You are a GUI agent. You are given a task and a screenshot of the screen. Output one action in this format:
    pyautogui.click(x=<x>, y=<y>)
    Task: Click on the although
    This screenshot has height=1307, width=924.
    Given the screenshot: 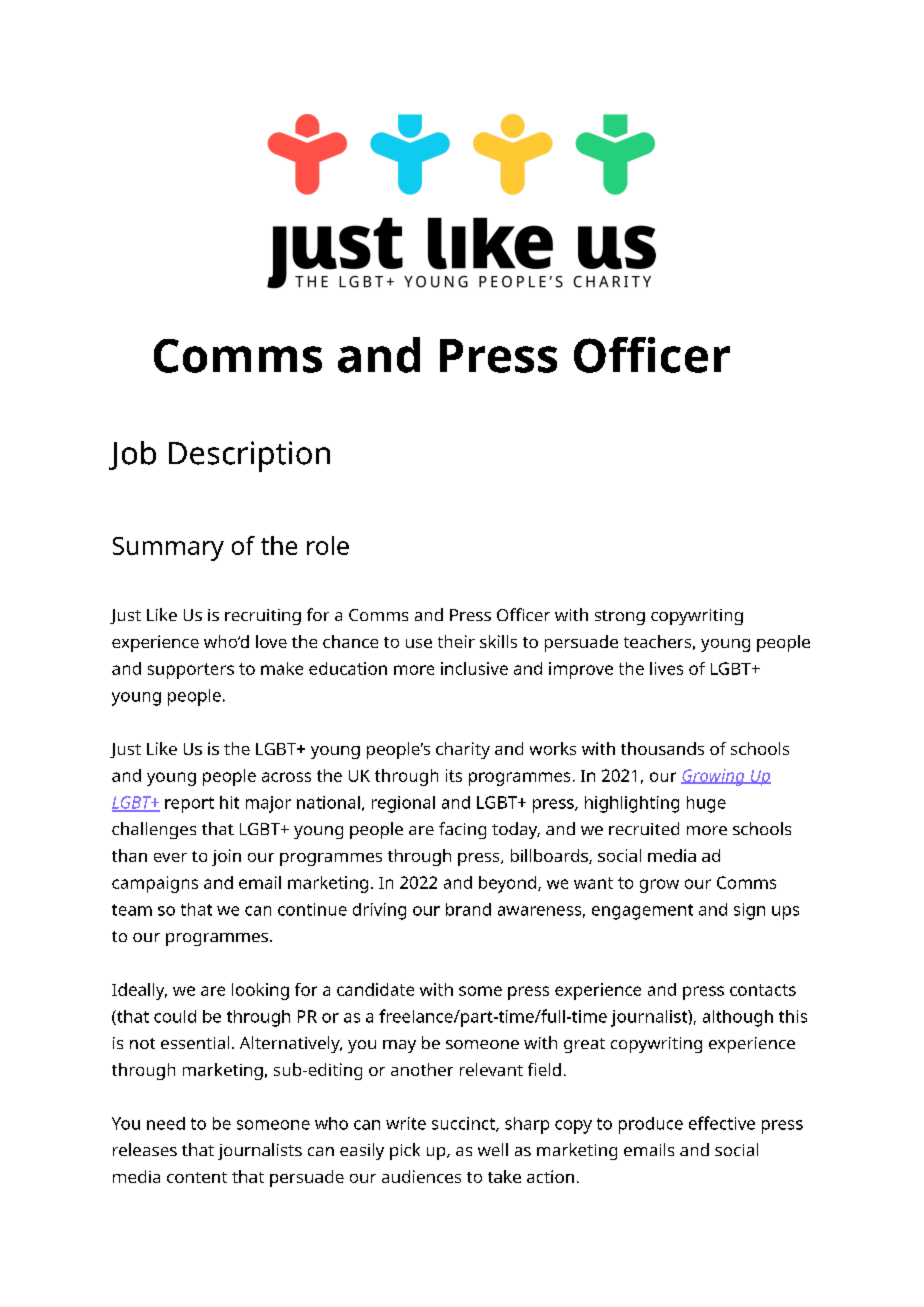 What is the action you would take?
    pyautogui.click(x=738, y=1018)
